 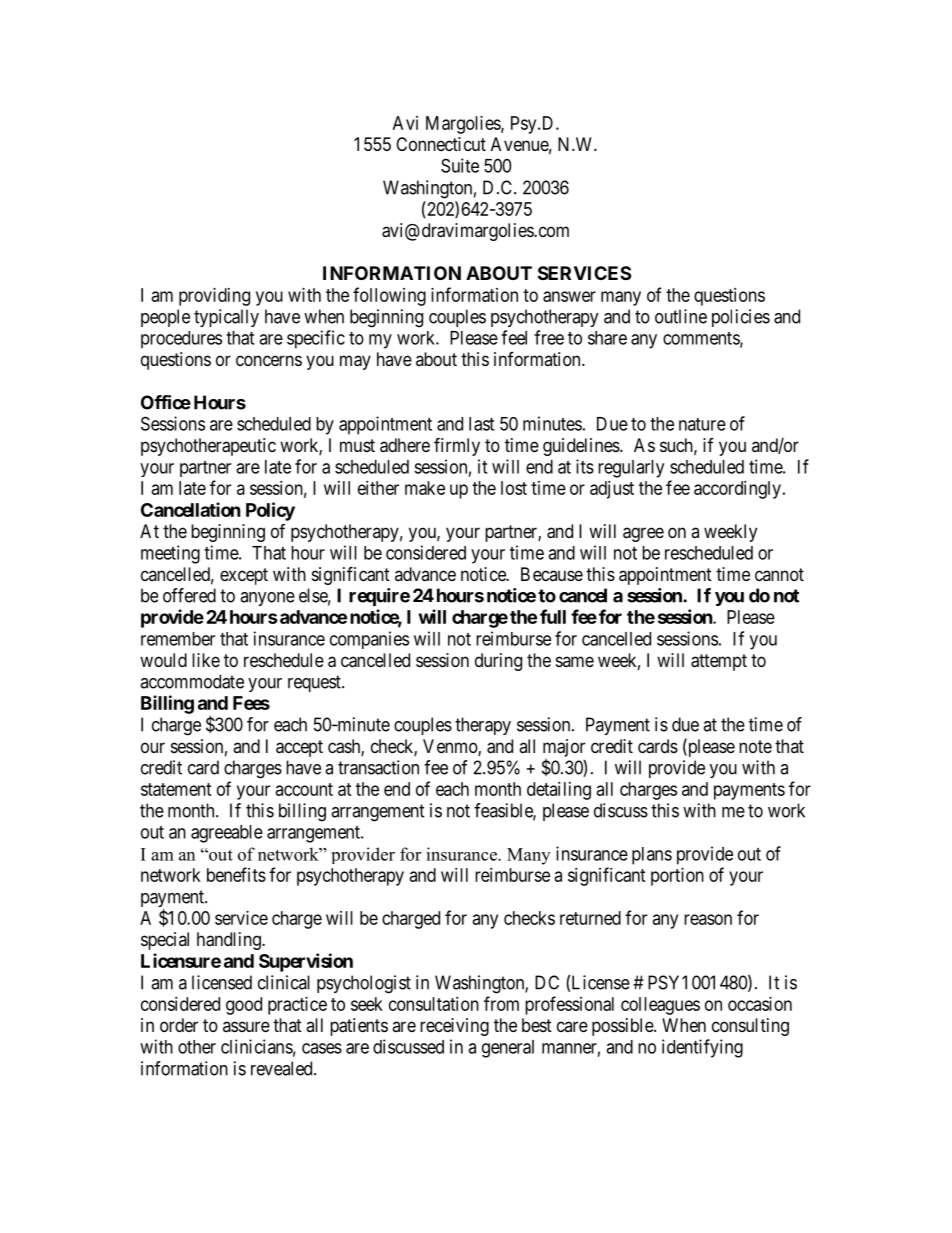 I want to click on receiving, so click(x=454, y=1027).
